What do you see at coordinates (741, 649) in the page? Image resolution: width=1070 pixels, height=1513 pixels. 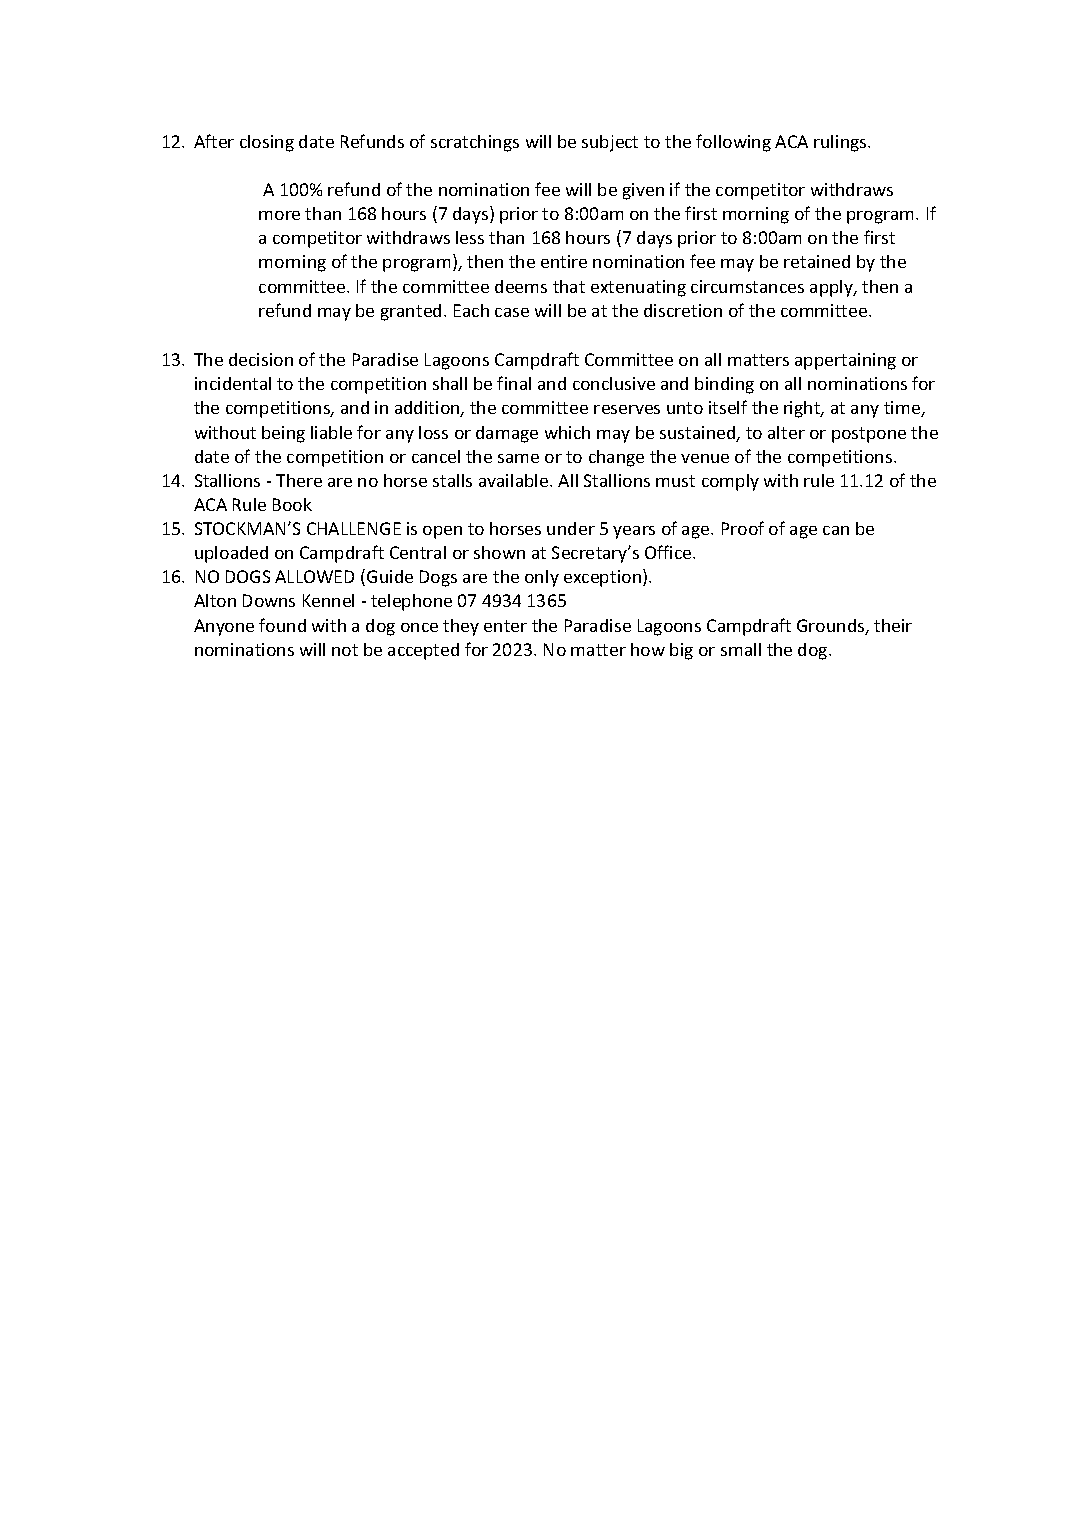 I see `small` at bounding box center [741, 649].
